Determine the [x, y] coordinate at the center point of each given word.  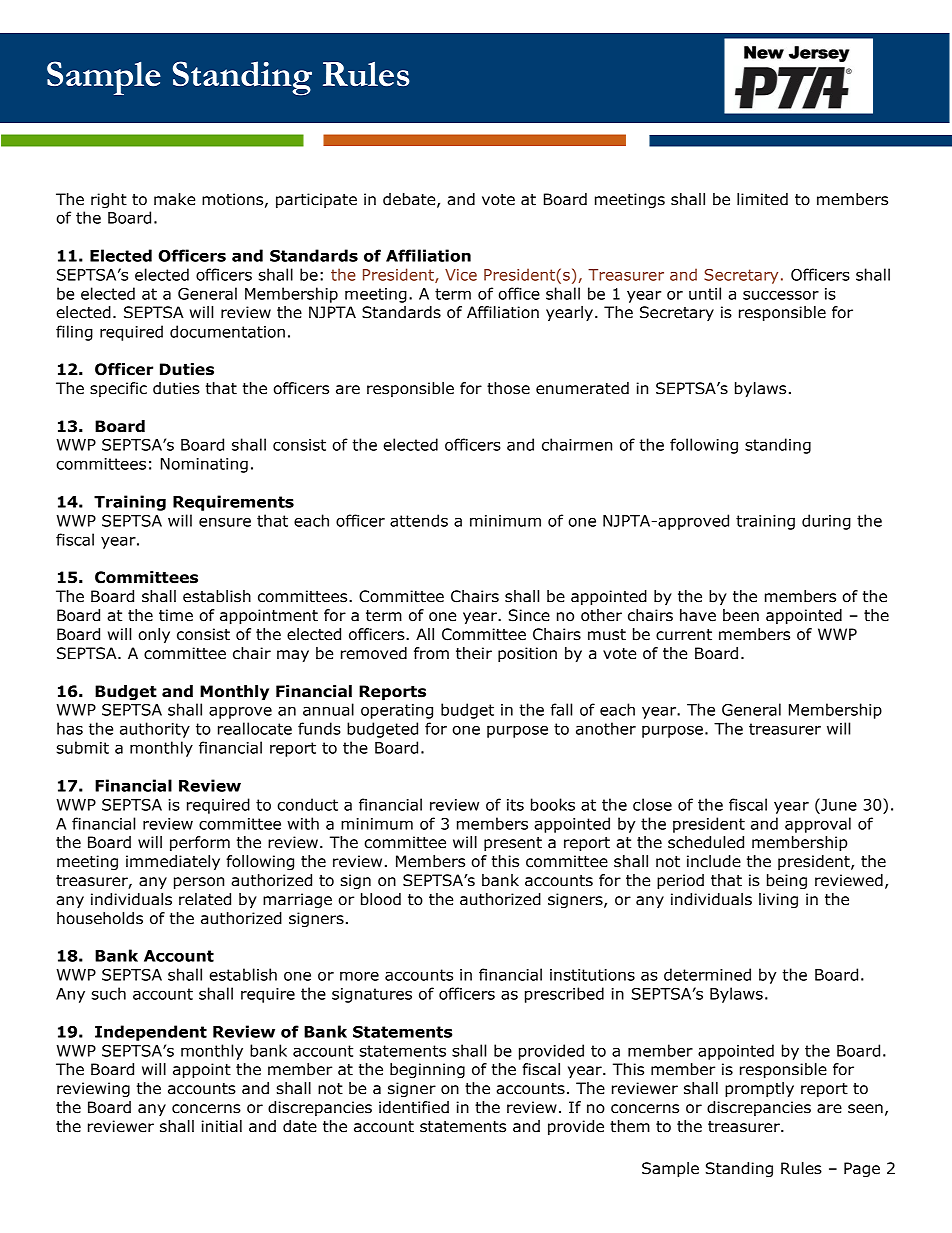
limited [762, 199]
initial [221, 1126]
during [826, 522]
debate [410, 200]
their [474, 653]
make [174, 199]
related [205, 899]
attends [419, 520]
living [778, 900]
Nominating [204, 465]
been [741, 615]
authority [155, 730]
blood [381, 899]
